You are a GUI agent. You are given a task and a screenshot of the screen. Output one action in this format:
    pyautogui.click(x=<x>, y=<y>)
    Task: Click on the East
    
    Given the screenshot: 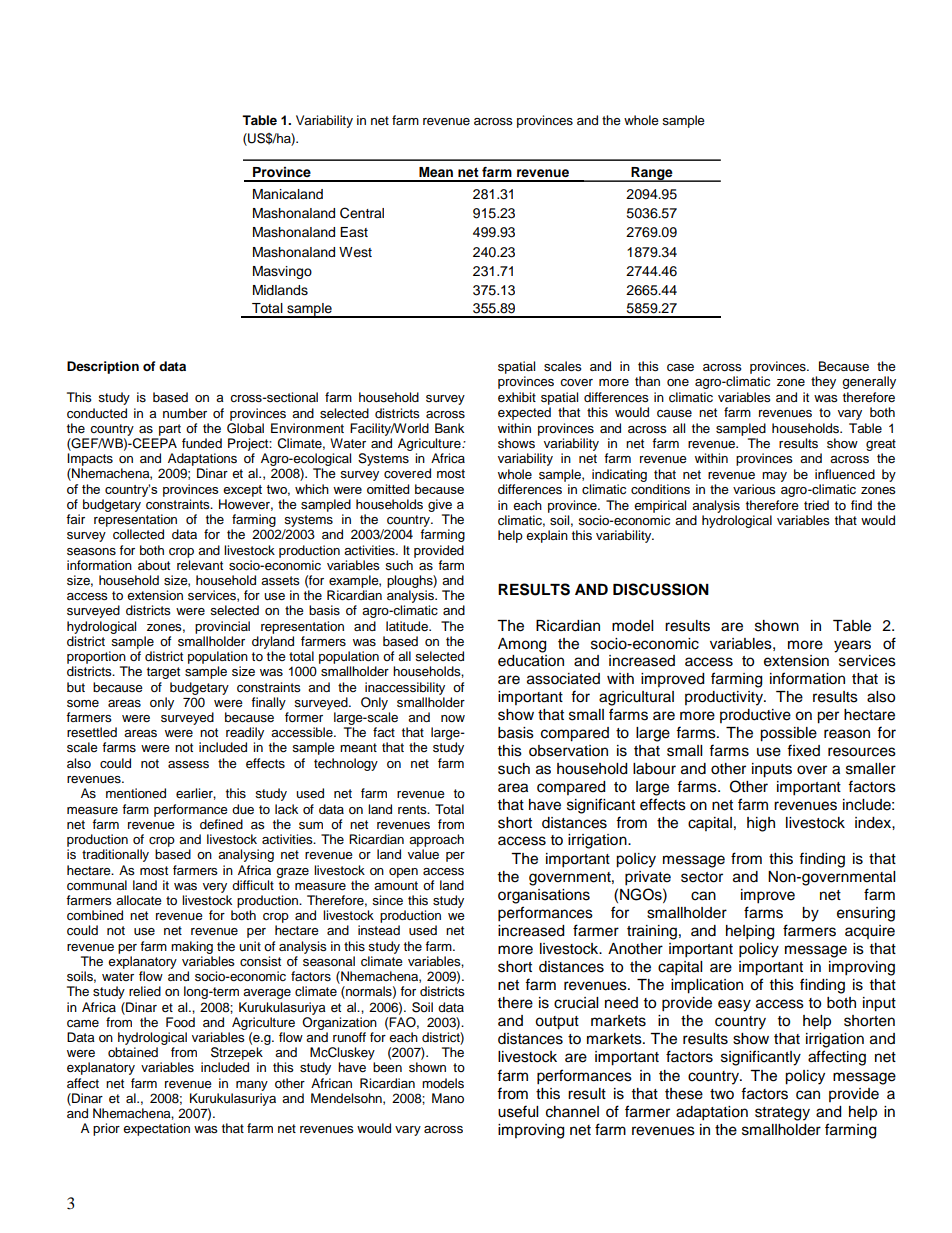 What is the action you would take?
    pyautogui.click(x=354, y=232)
